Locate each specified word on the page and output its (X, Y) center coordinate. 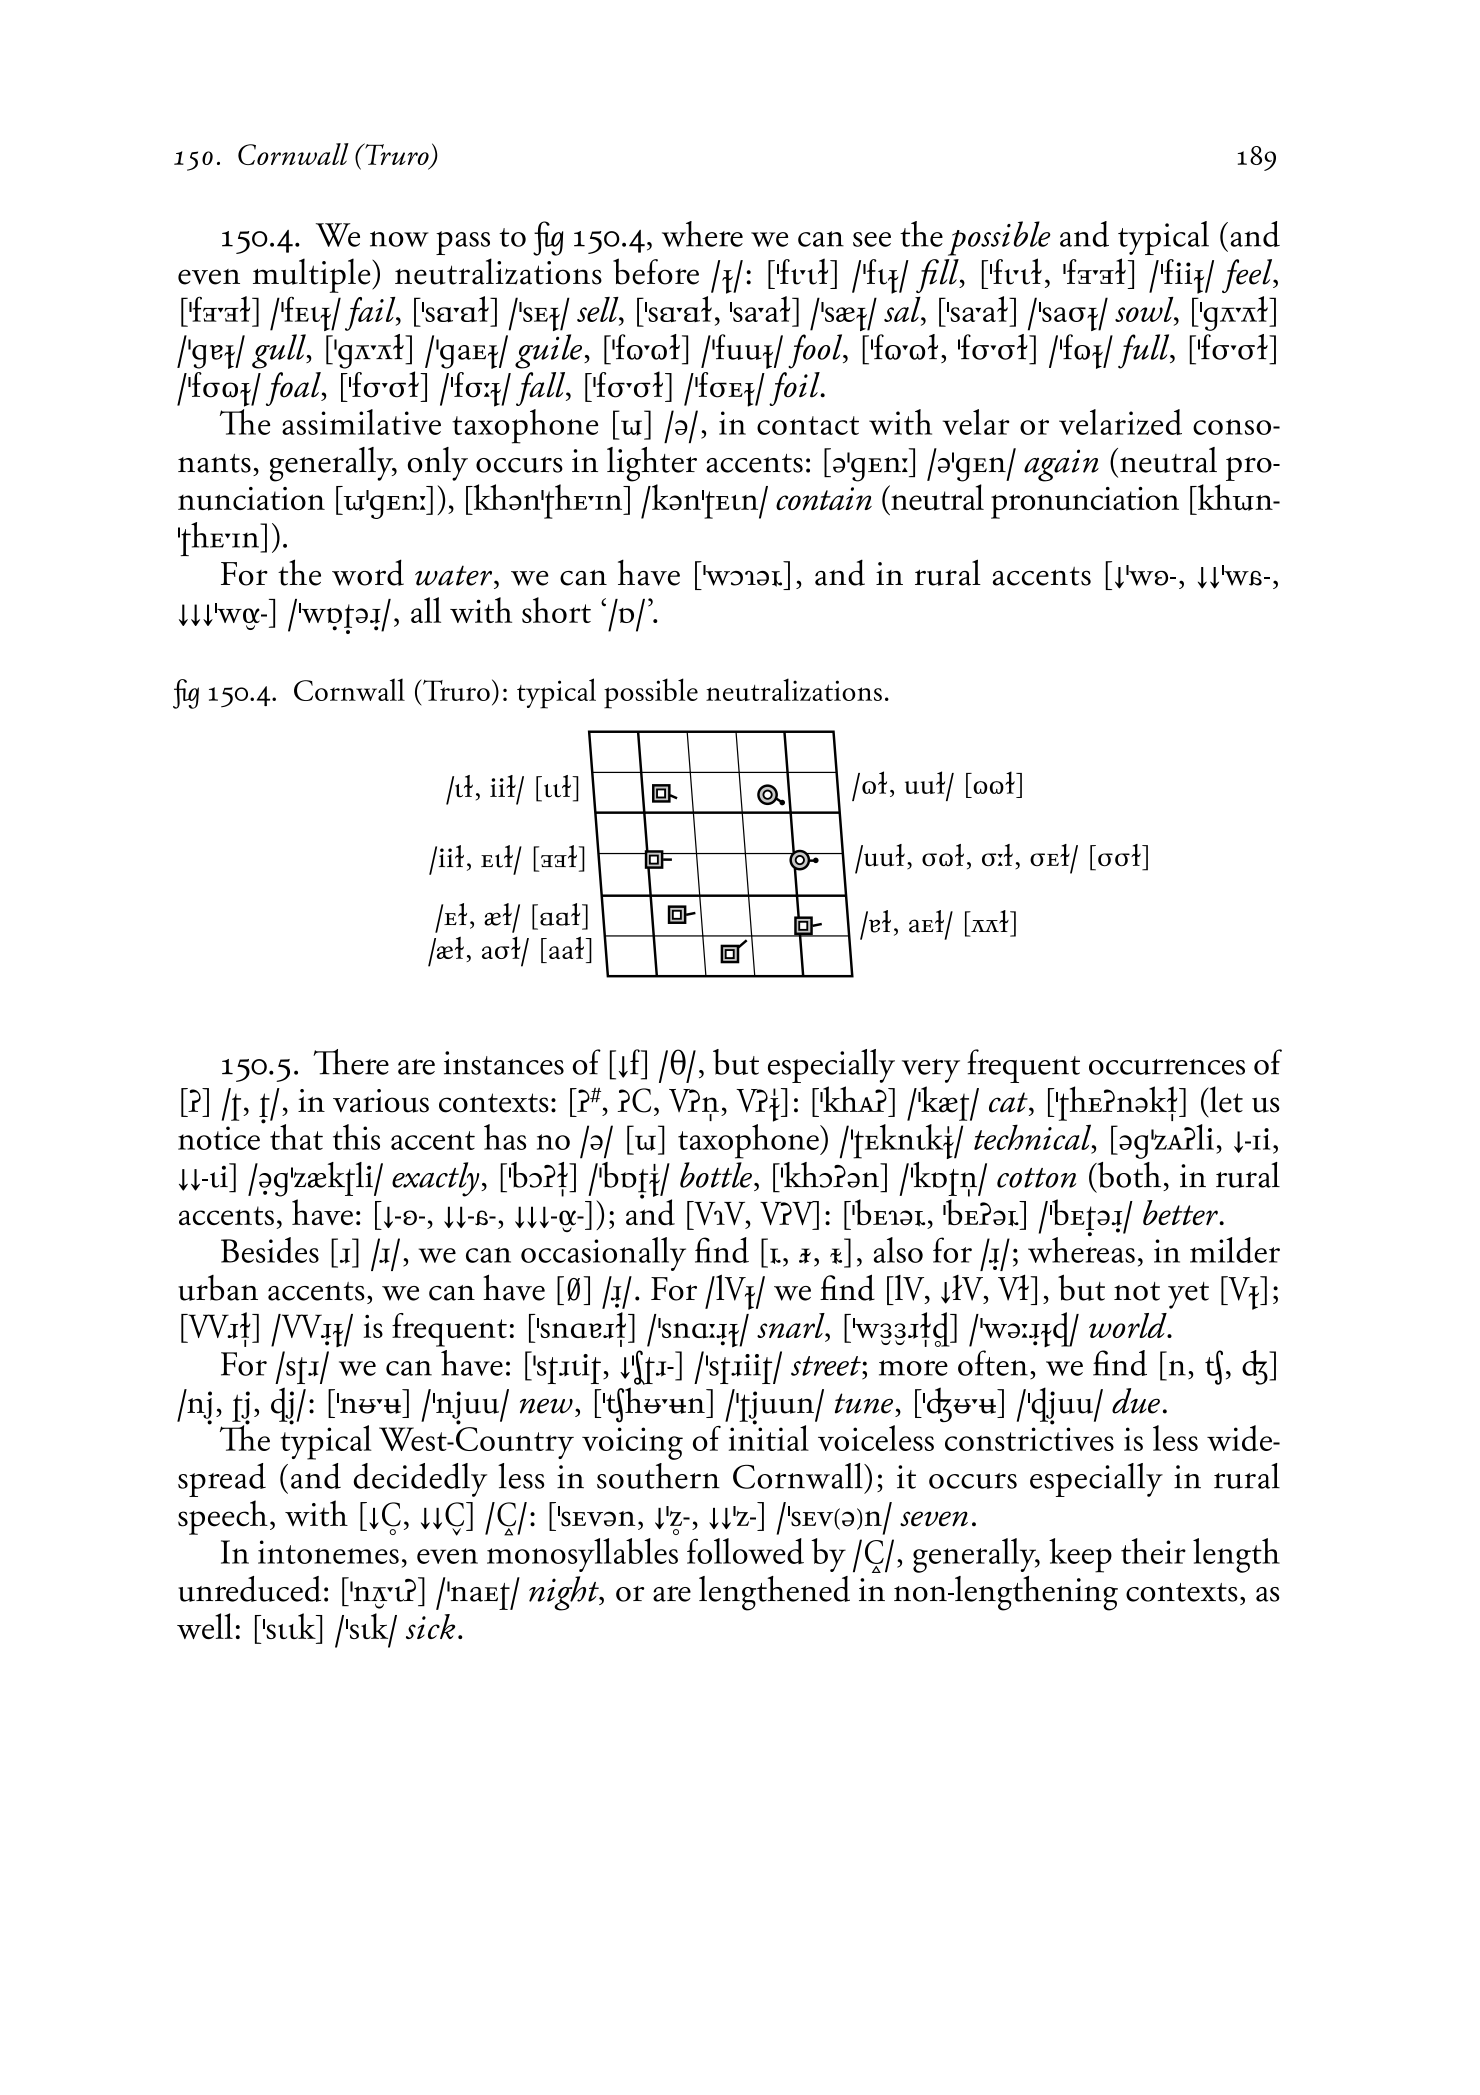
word (368, 572)
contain (824, 498)
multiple (313, 275)
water (455, 575)
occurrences (1167, 1067)
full (1145, 351)
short (556, 610)
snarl (792, 1327)
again (1061, 465)
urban (218, 1288)
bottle (717, 1175)
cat (1009, 1102)
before (656, 271)
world (1129, 1325)
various (381, 1101)
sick (430, 1626)
